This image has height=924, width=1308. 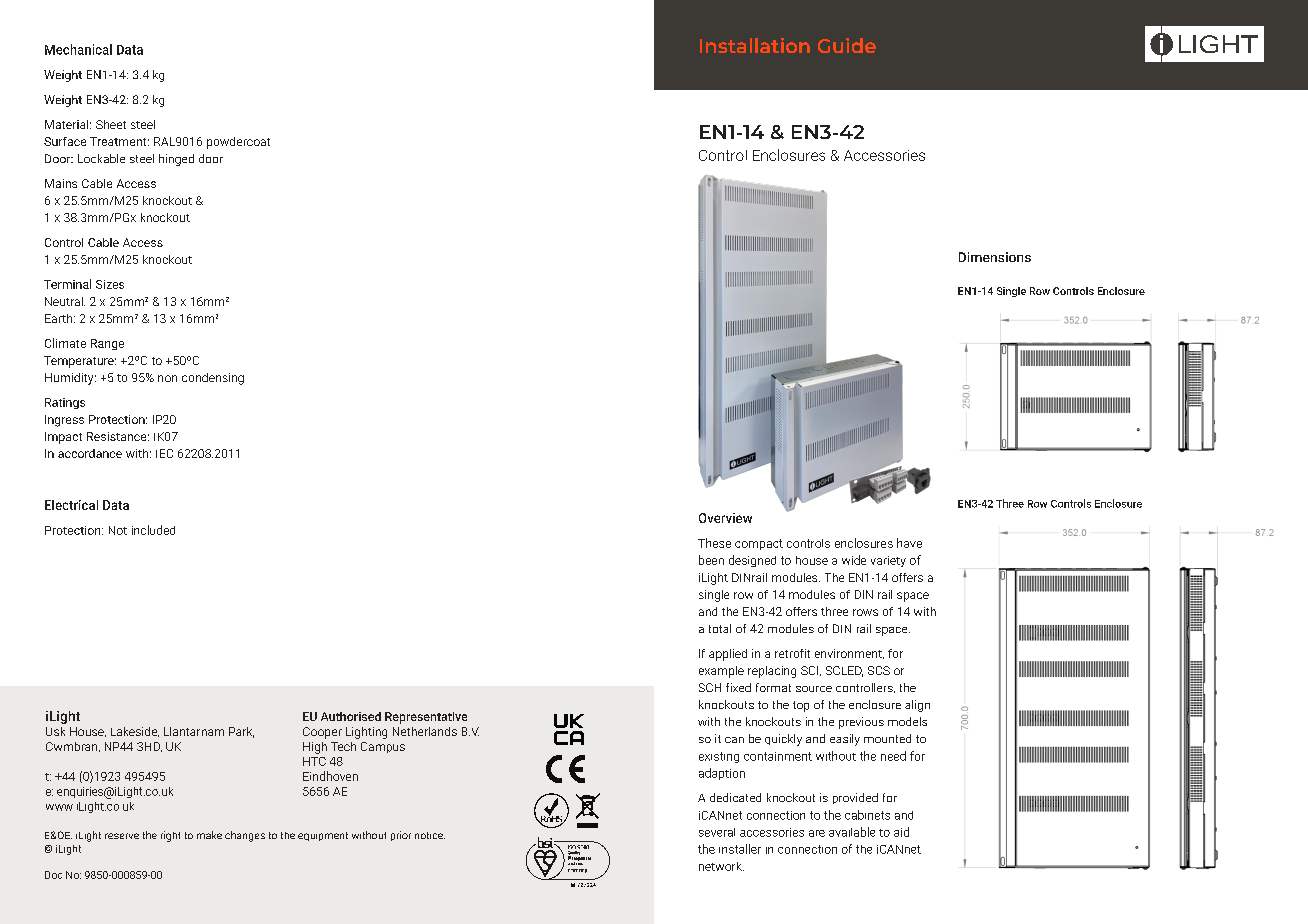 What do you see at coordinates (995, 257) in the image?
I see `Dimensions` at bounding box center [995, 257].
